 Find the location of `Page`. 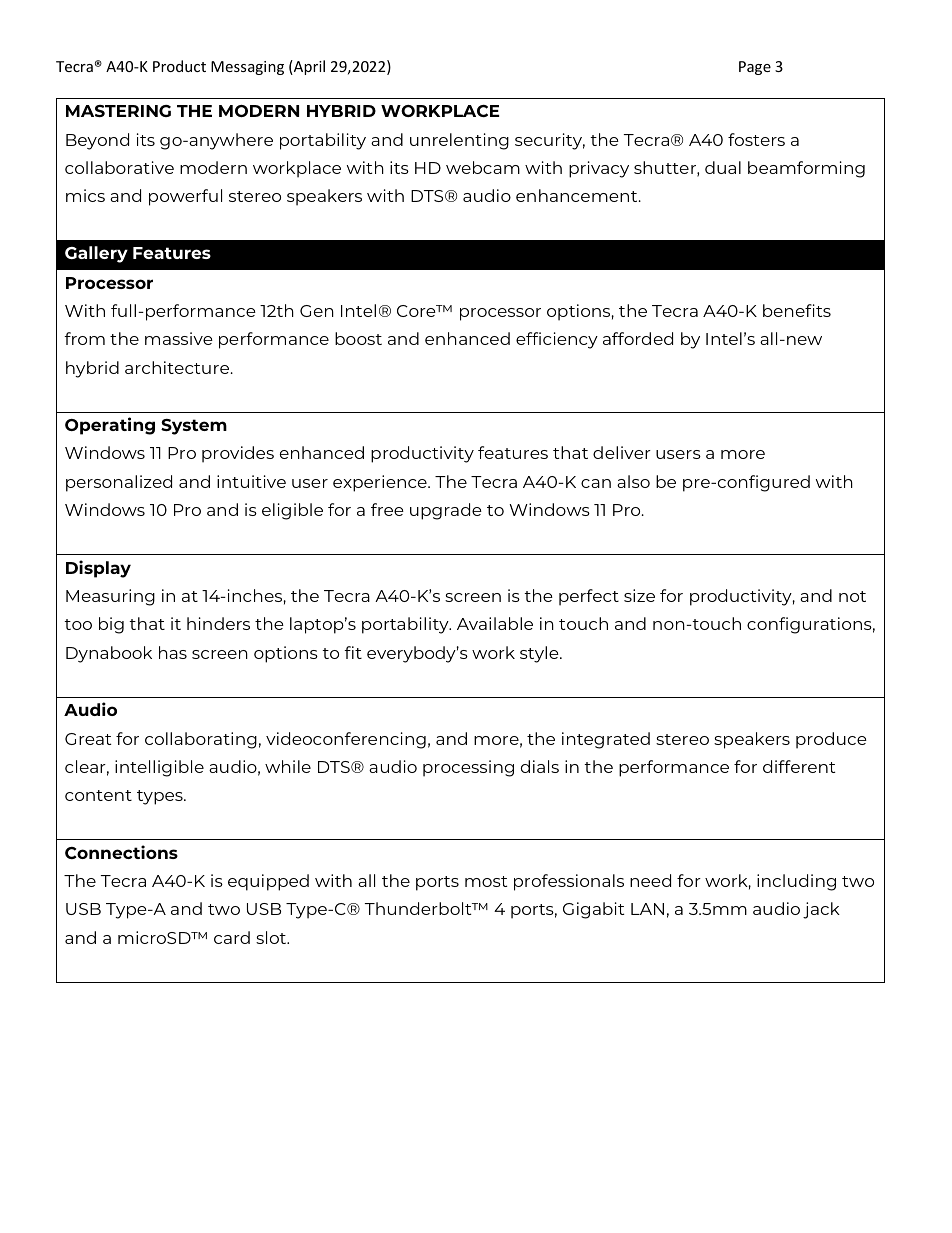

Page is located at coordinates (755, 68).
